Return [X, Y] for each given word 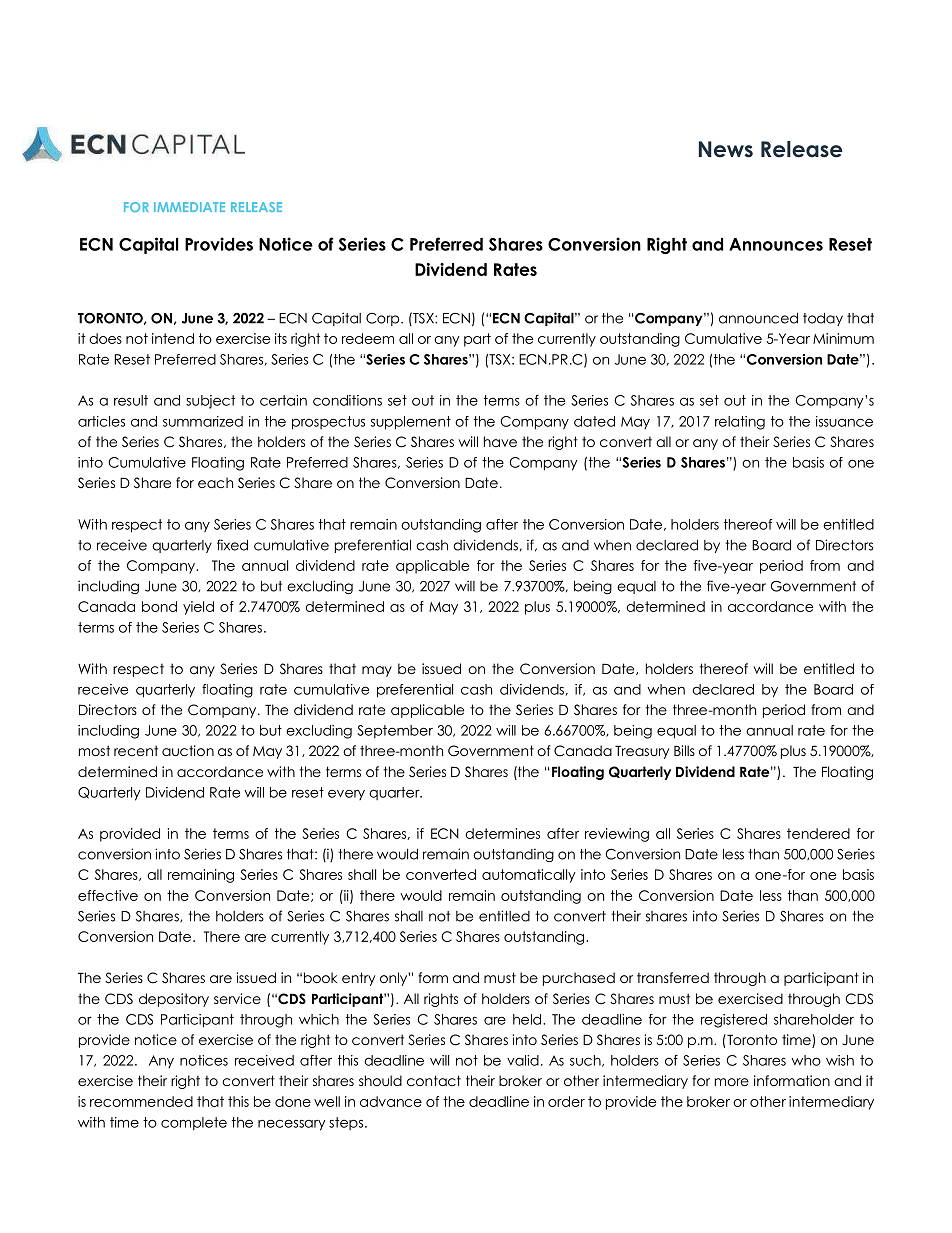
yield [198, 608]
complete [194, 1123]
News [726, 149]
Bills [684, 750]
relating [740, 423]
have [500, 441]
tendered [818, 833]
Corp [384, 319]
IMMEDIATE [189, 207]
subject [210, 402]
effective [108, 895]
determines [502, 833]
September [395, 731]
